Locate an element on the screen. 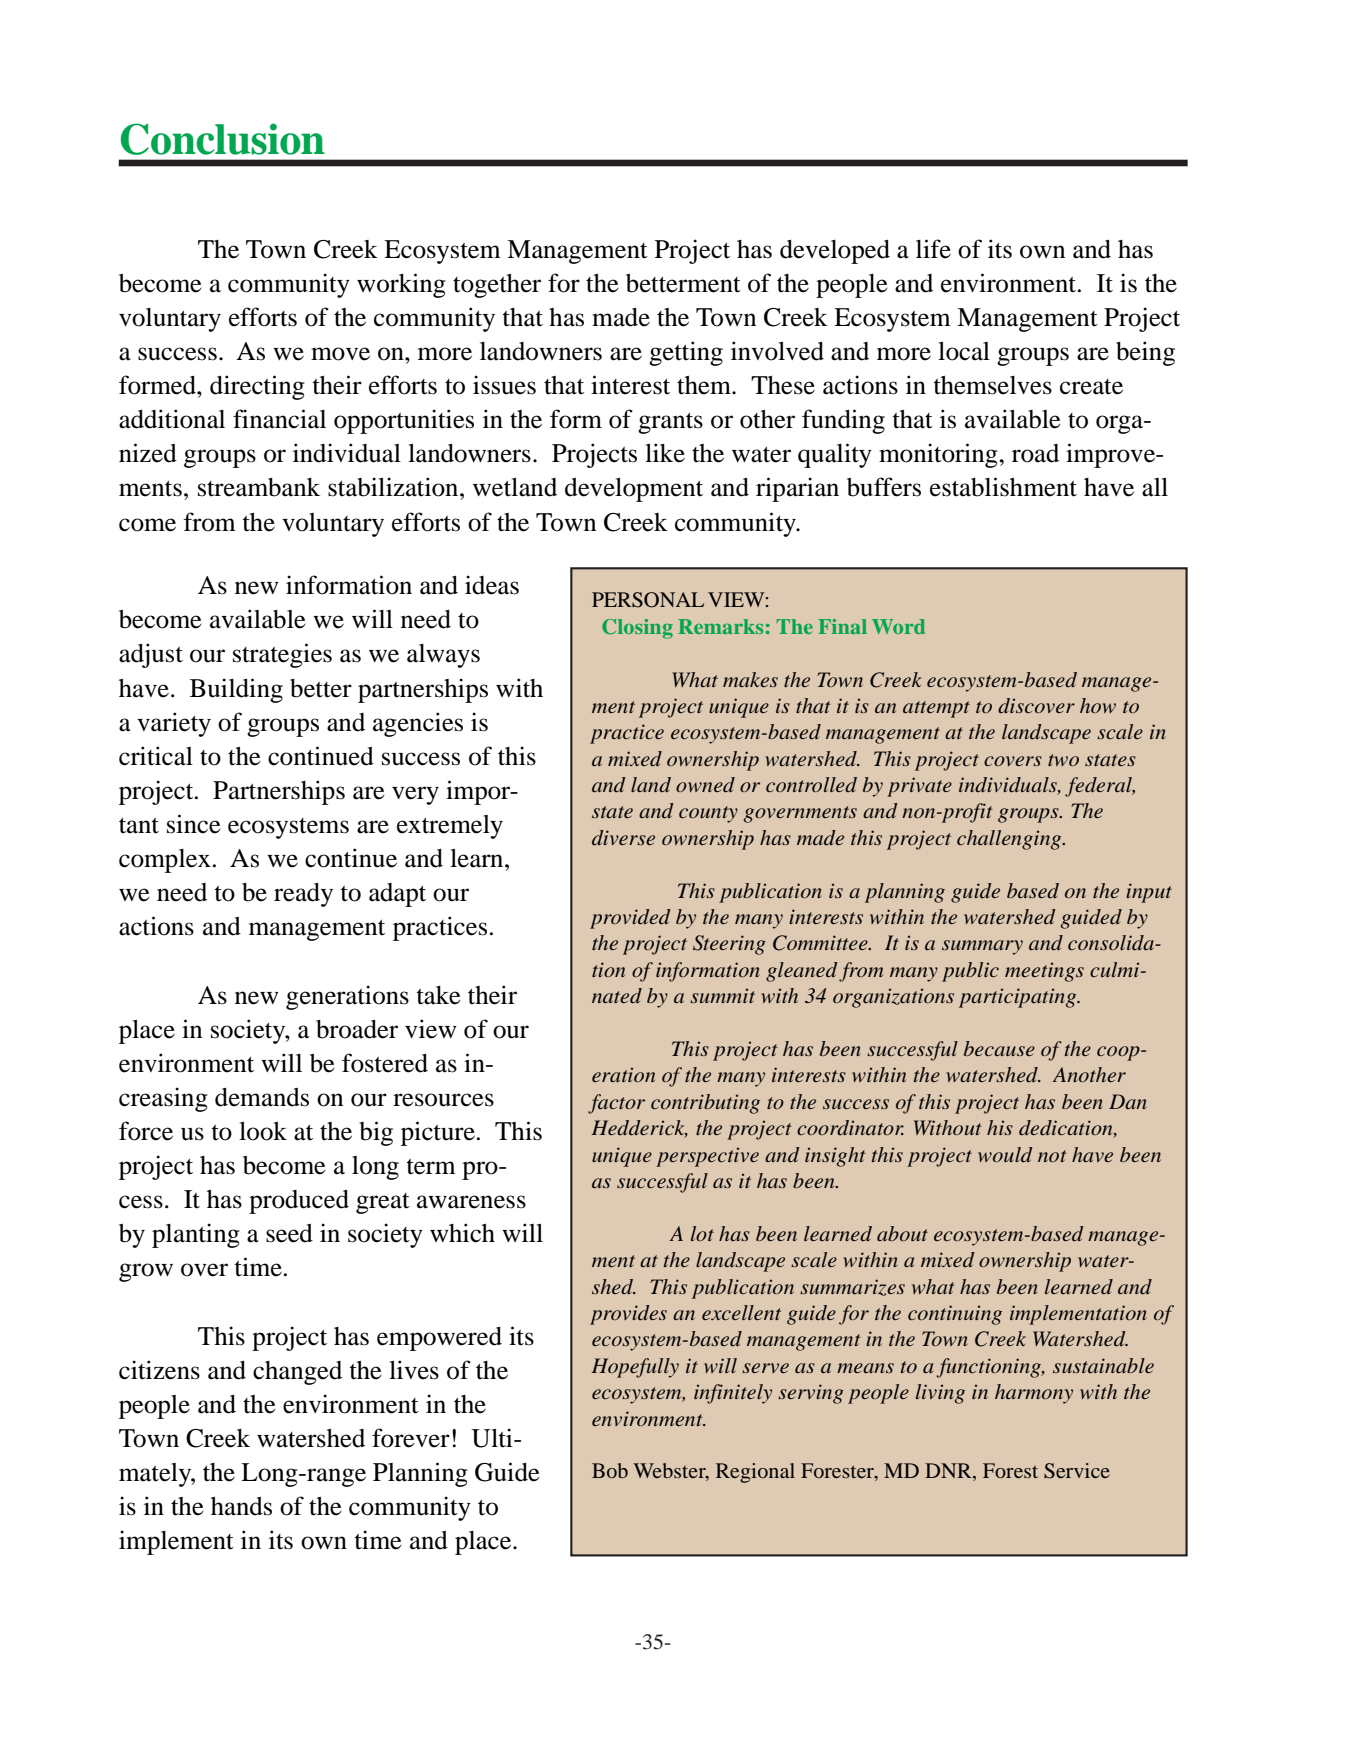 This screenshot has width=1346, height=1742. PERSONAL is located at coordinates (648, 600).
